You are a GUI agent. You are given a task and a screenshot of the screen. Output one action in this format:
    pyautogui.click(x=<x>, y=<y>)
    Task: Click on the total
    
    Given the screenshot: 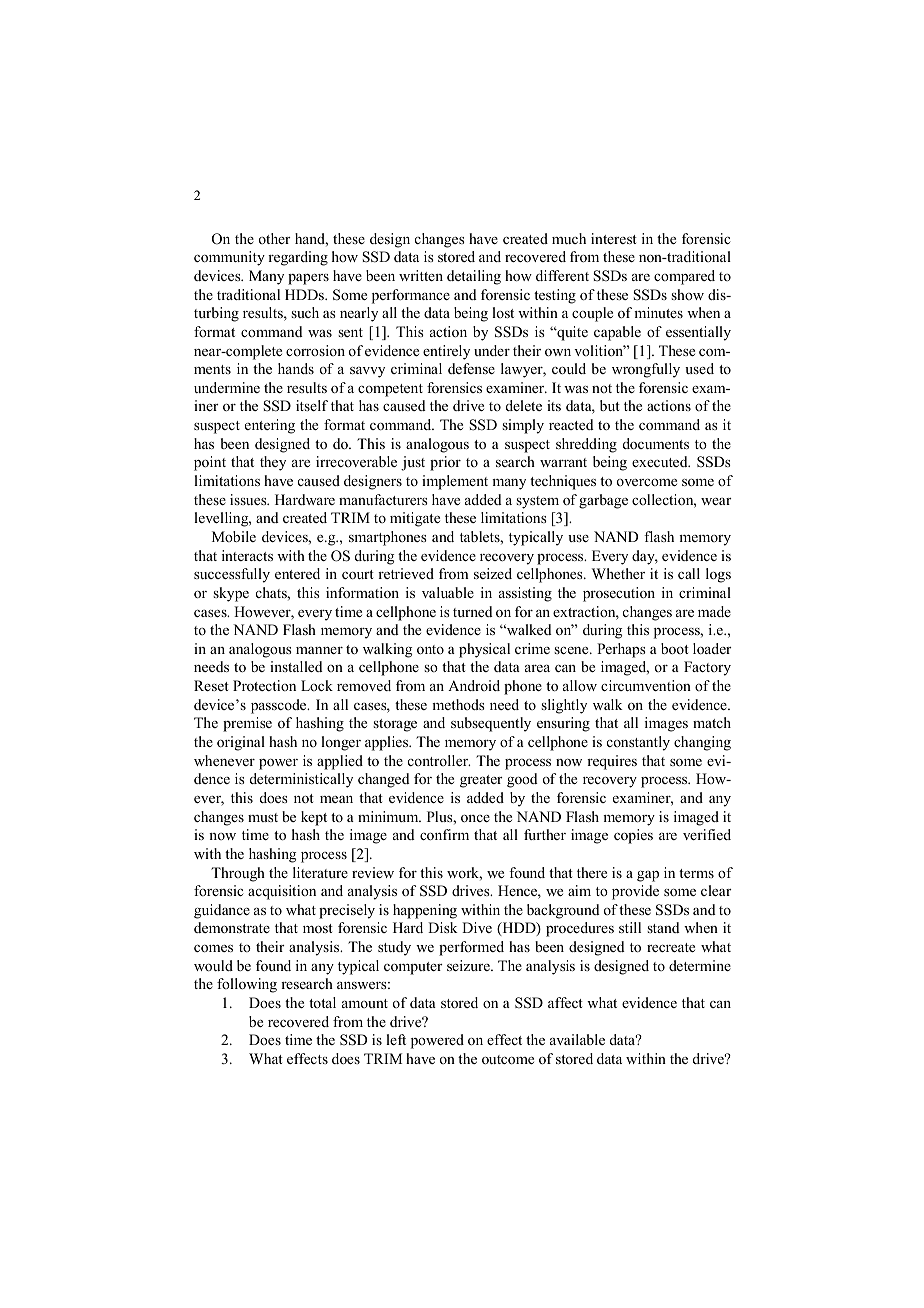 What is the action you would take?
    pyautogui.click(x=322, y=1002)
